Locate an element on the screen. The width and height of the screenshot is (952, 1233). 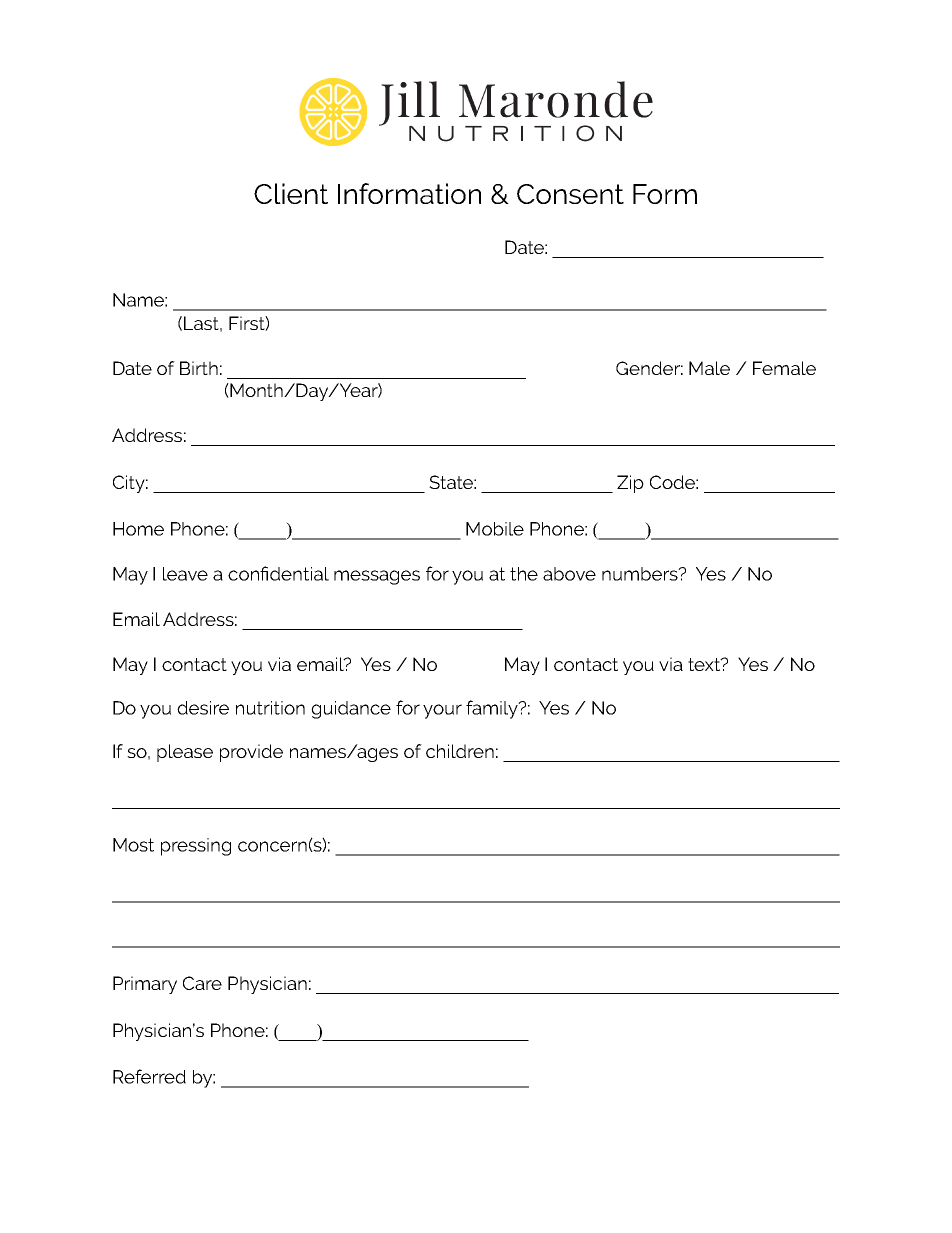
text is located at coordinates (705, 664).
